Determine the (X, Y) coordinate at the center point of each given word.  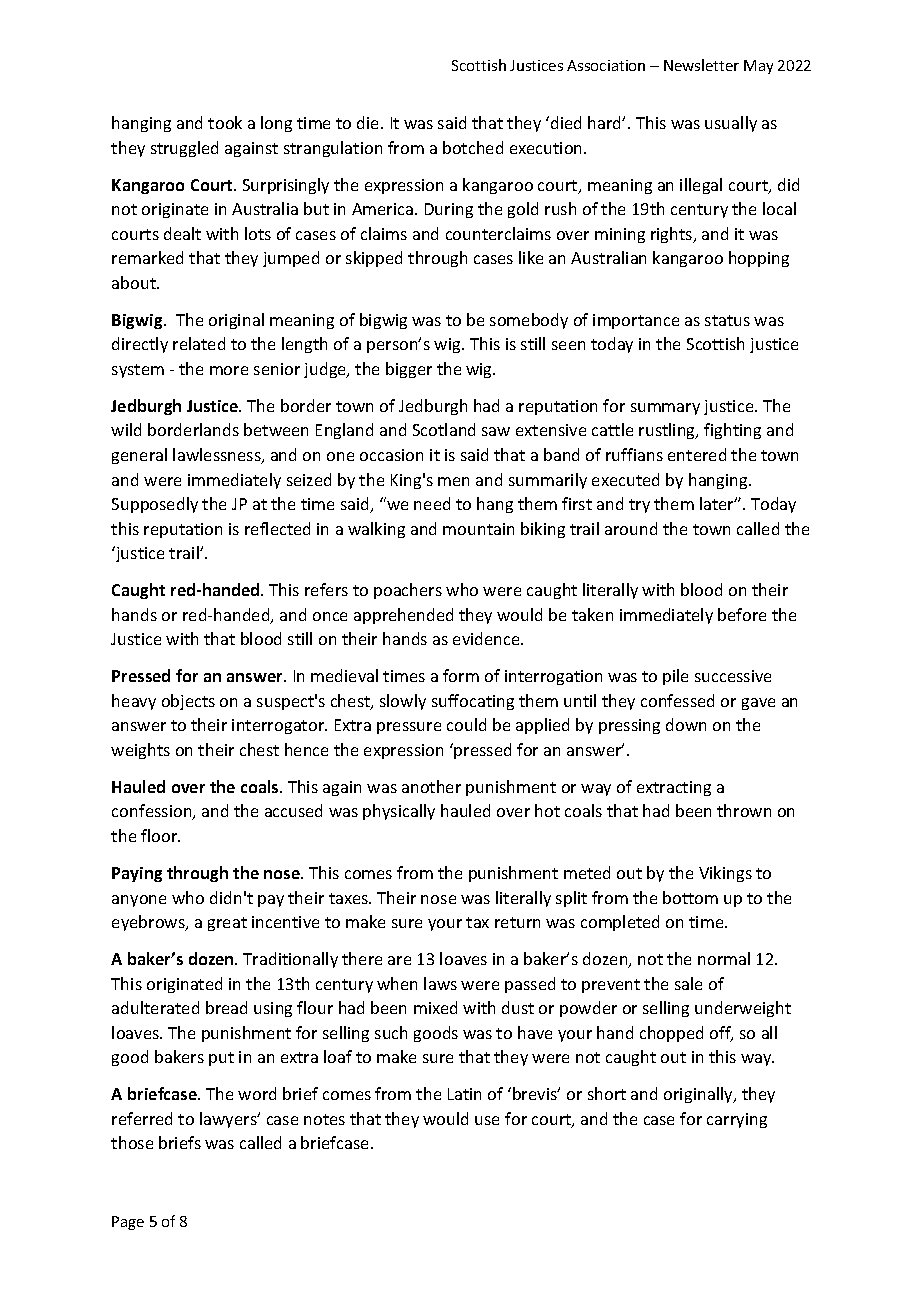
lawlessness (218, 456)
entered (697, 454)
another (431, 786)
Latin (464, 1094)
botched (473, 147)
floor (160, 835)
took (225, 122)
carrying (737, 1120)
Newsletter (701, 65)
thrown (744, 810)
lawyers (229, 1120)
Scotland (444, 429)
